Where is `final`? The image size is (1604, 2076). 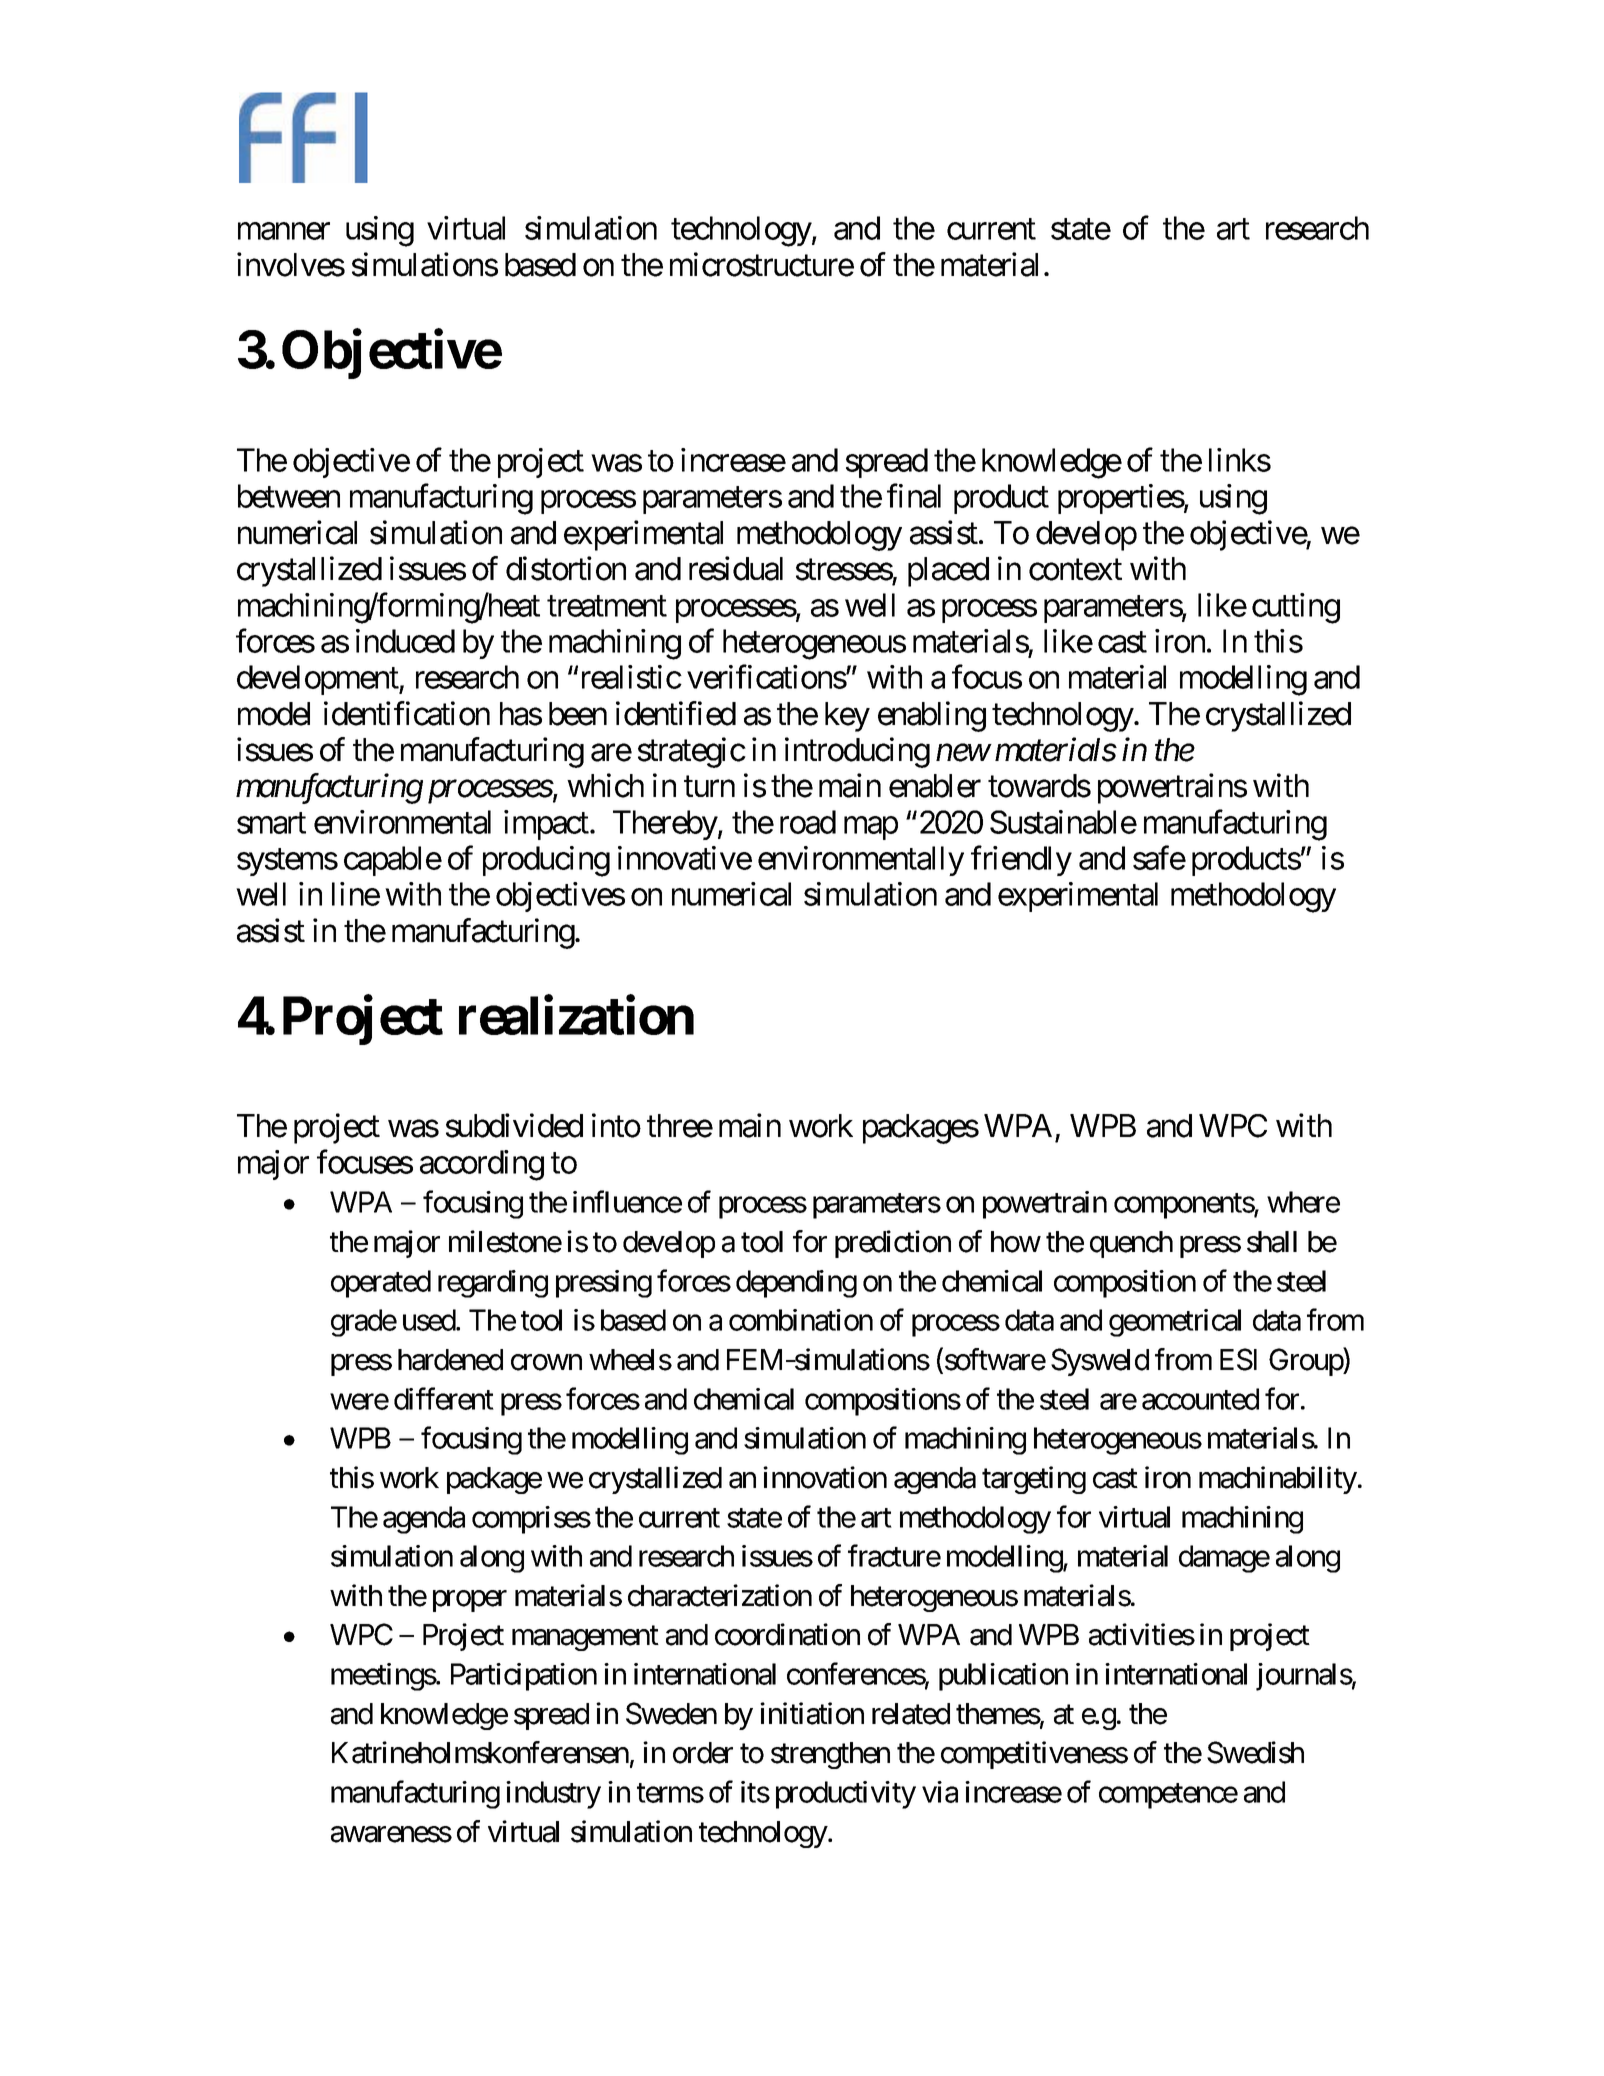
final is located at coordinates (914, 496).
